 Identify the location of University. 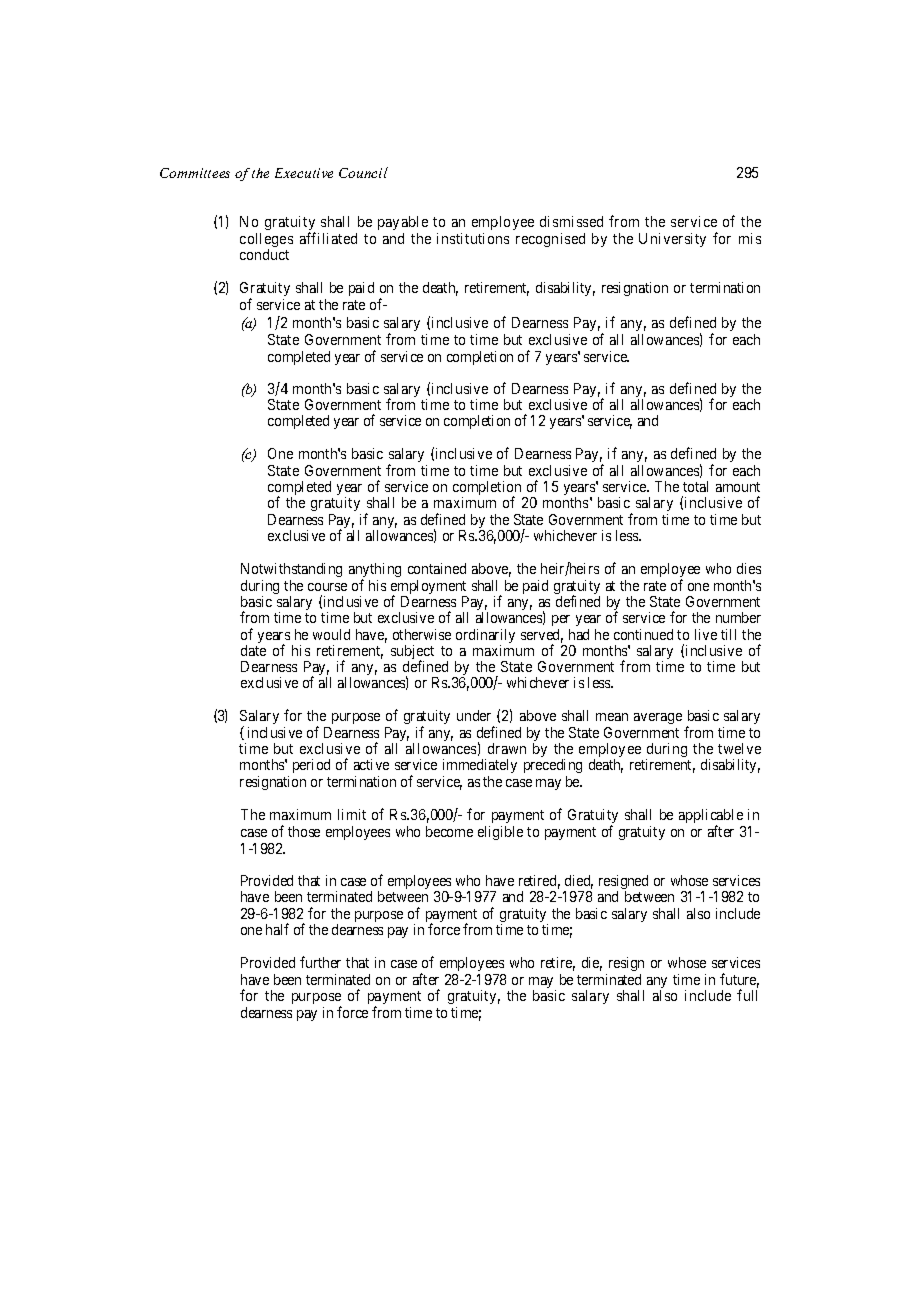
(672, 240).
